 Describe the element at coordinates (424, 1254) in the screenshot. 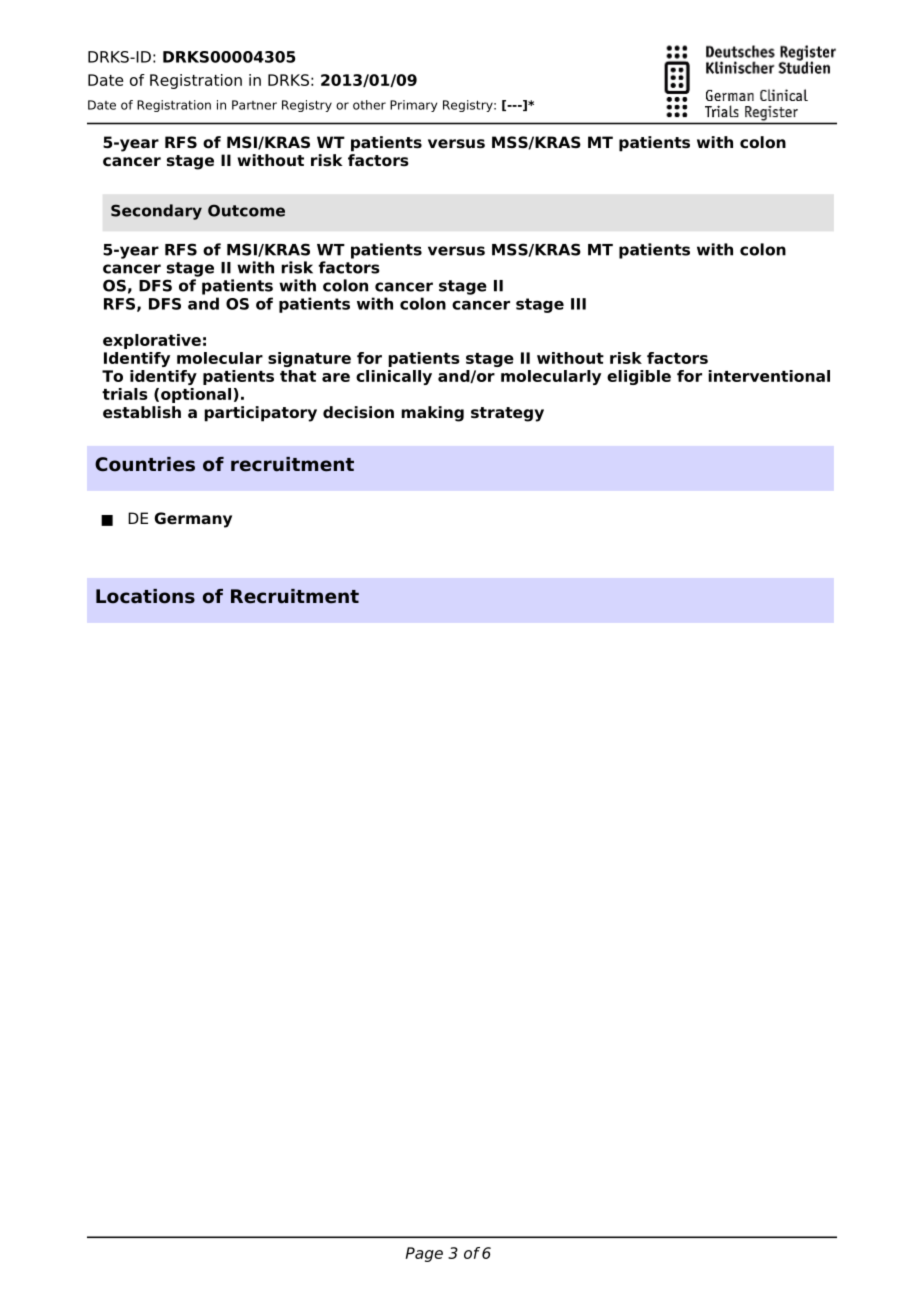

I see `Page` at that location.
